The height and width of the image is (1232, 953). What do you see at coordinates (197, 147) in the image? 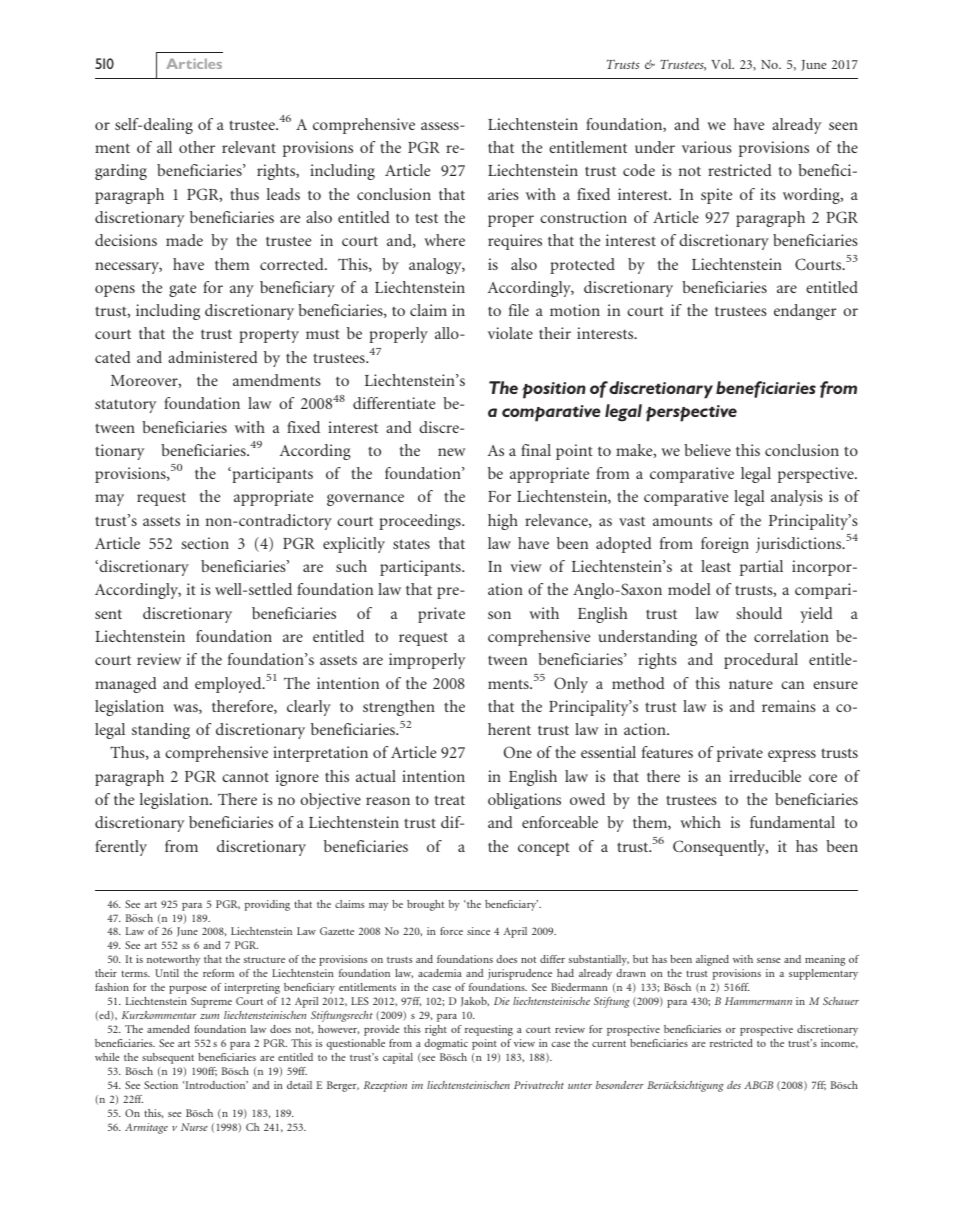
I see `other` at bounding box center [197, 147].
